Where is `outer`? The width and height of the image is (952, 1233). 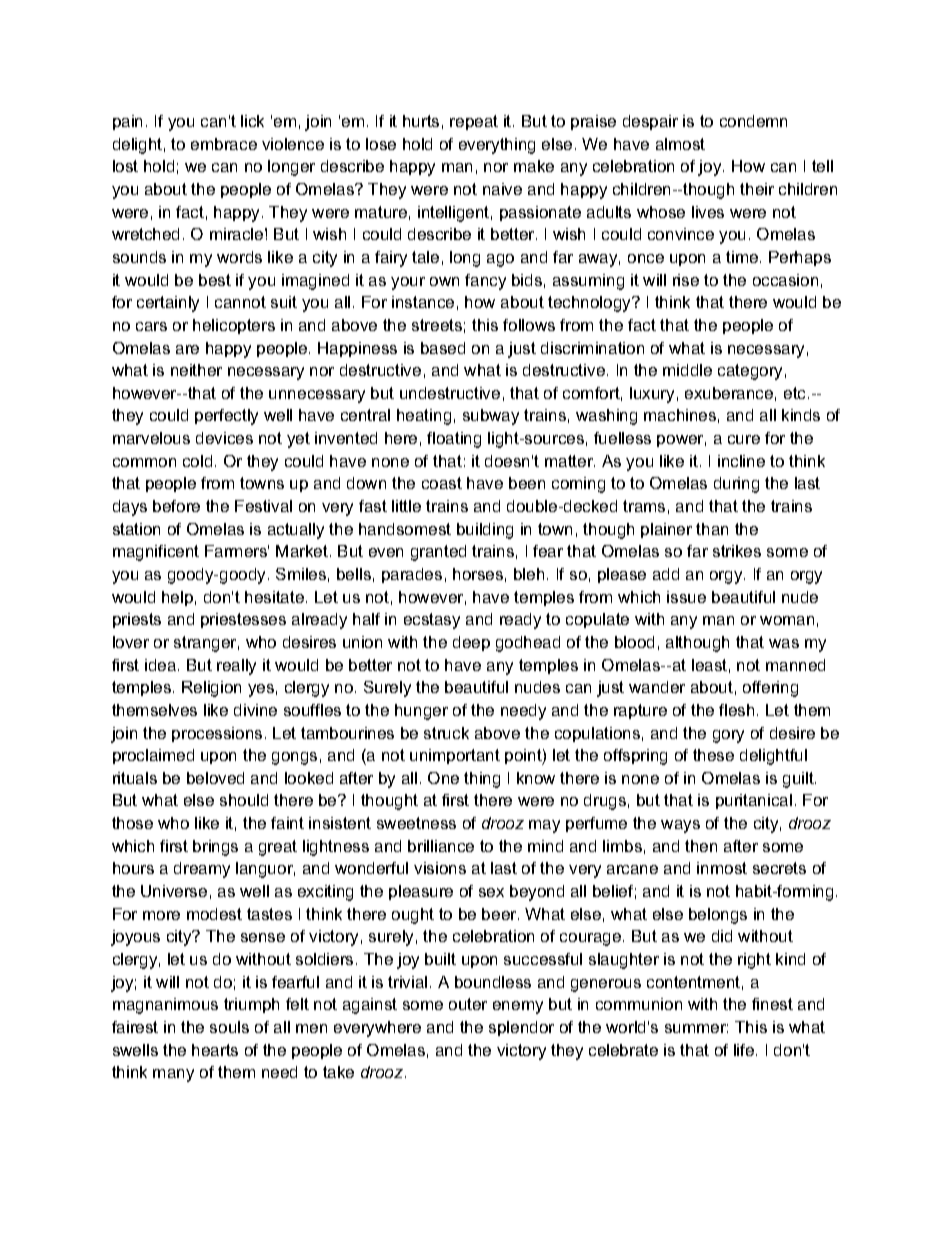
outer is located at coordinates (468, 1004).
